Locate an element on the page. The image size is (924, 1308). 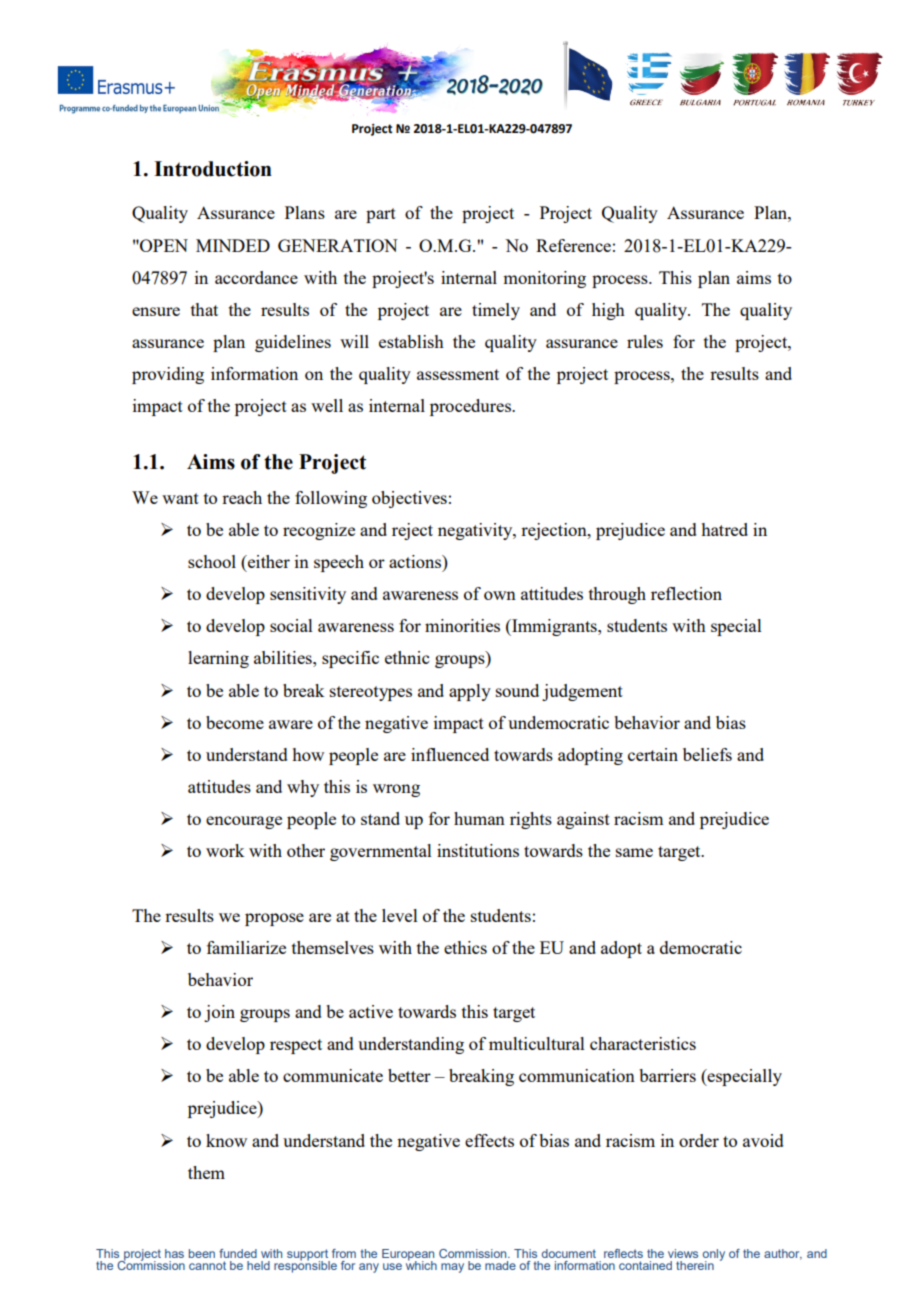
funded is located at coordinates (238, 1253).
